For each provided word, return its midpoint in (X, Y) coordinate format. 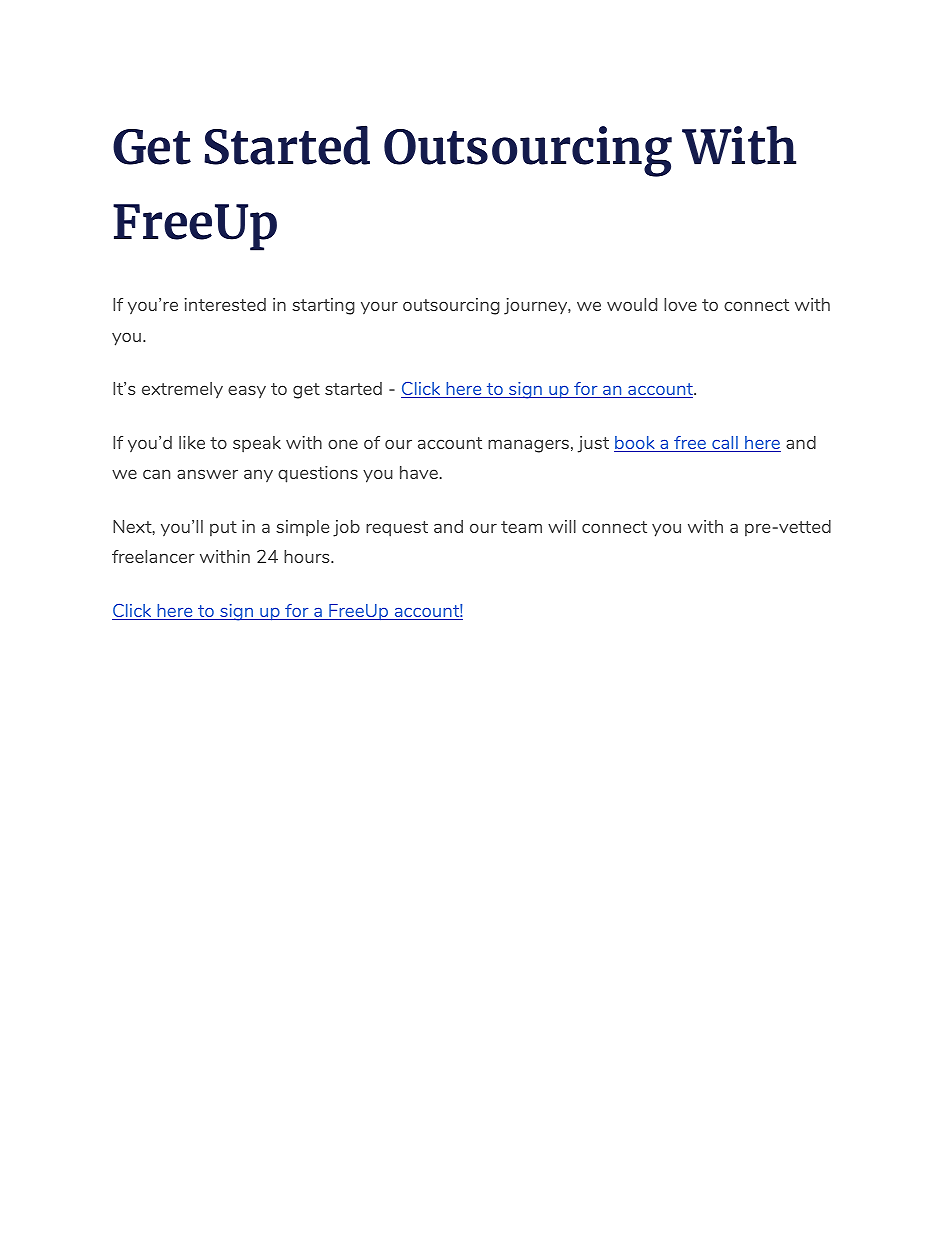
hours (308, 556)
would (632, 304)
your (379, 307)
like (192, 442)
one (343, 444)
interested (225, 304)
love (680, 304)
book (635, 444)
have (419, 472)
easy (247, 391)
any (258, 475)
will (562, 526)
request (397, 529)
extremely (182, 390)
